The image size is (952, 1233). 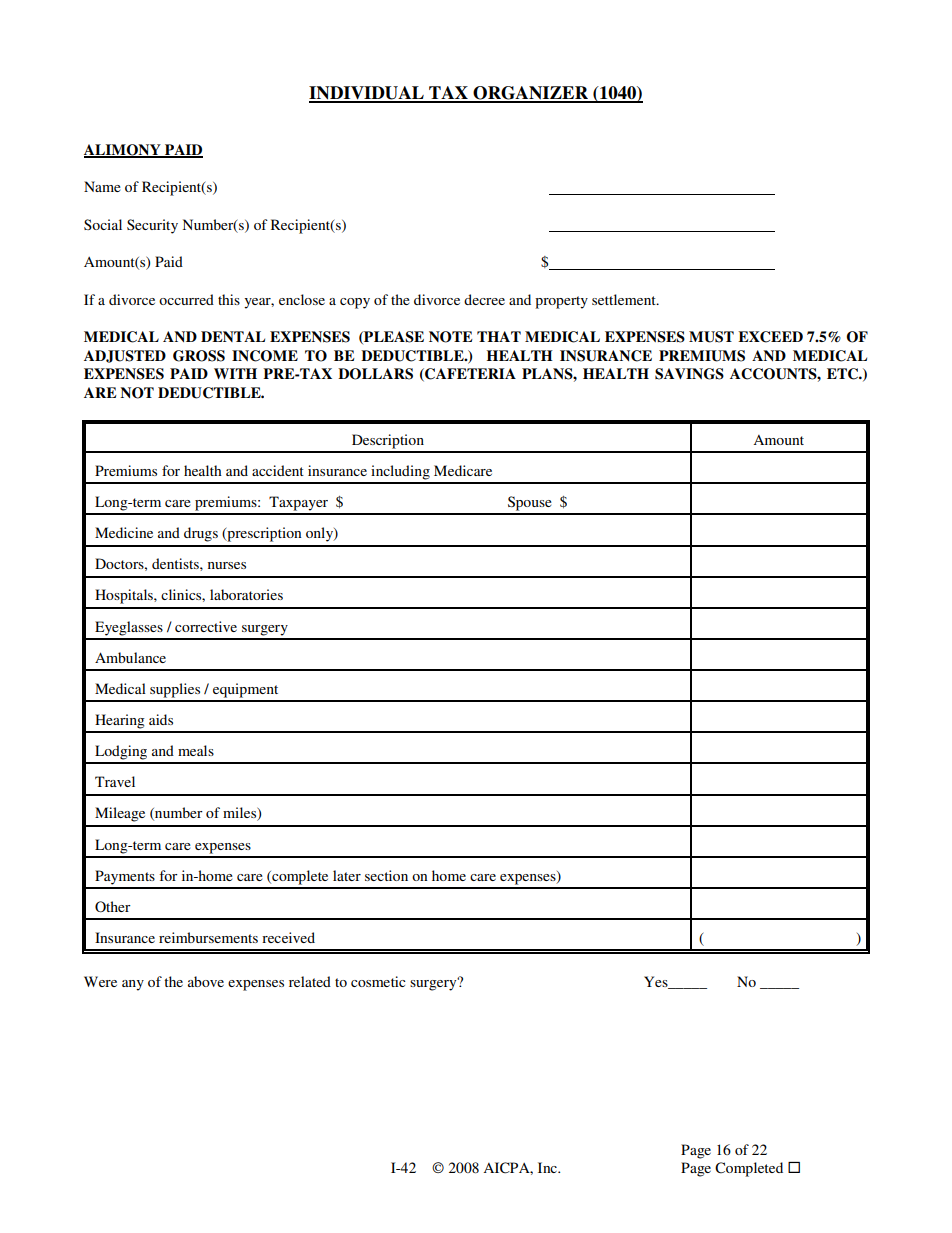 What do you see at coordinates (367, 94) in the screenshot?
I see `INDIVIDUAL` at bounding box center [367, 94].
